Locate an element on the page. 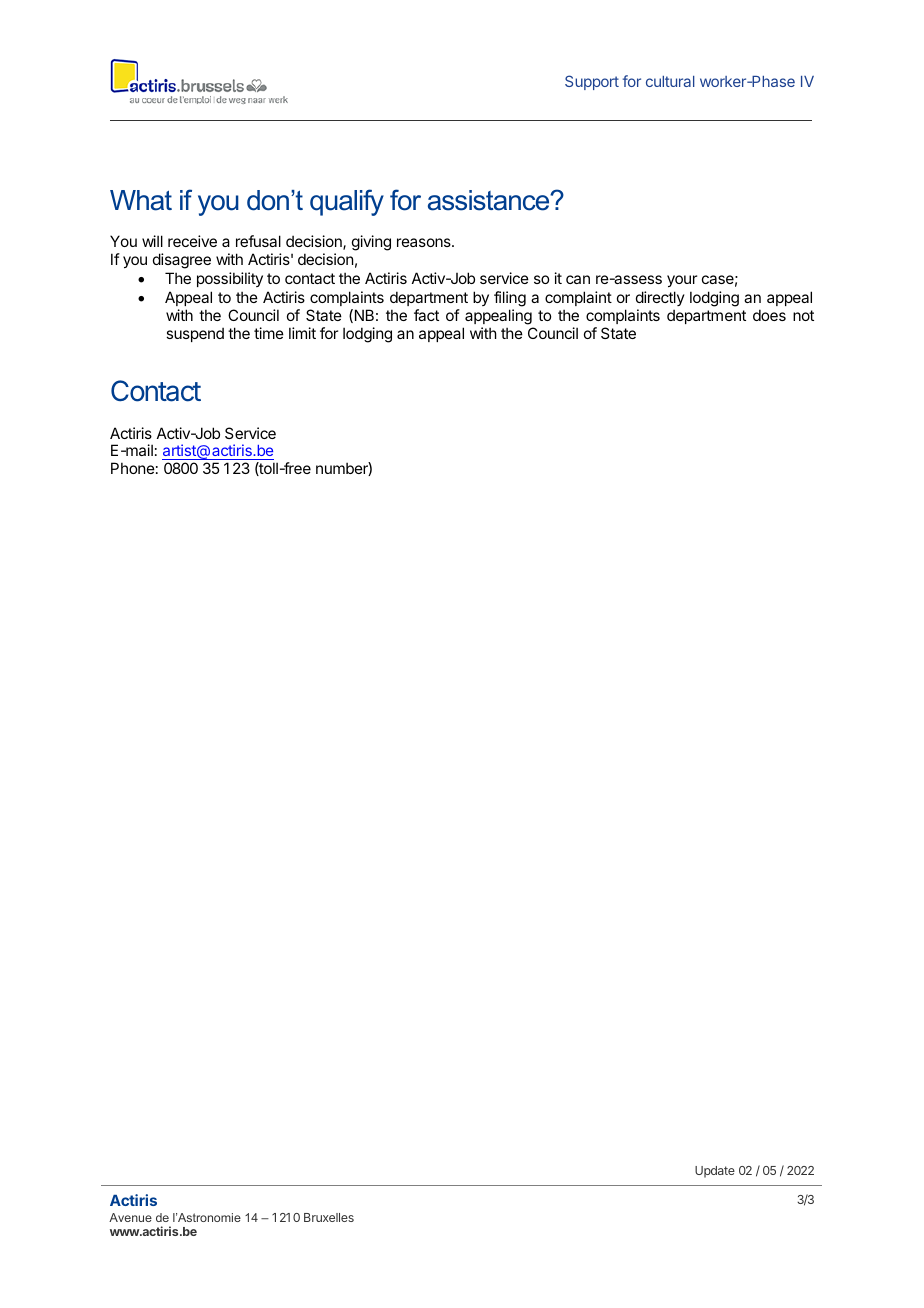 The width and height of the page is (924, 1308). not is located at coordinates (803, 315).
